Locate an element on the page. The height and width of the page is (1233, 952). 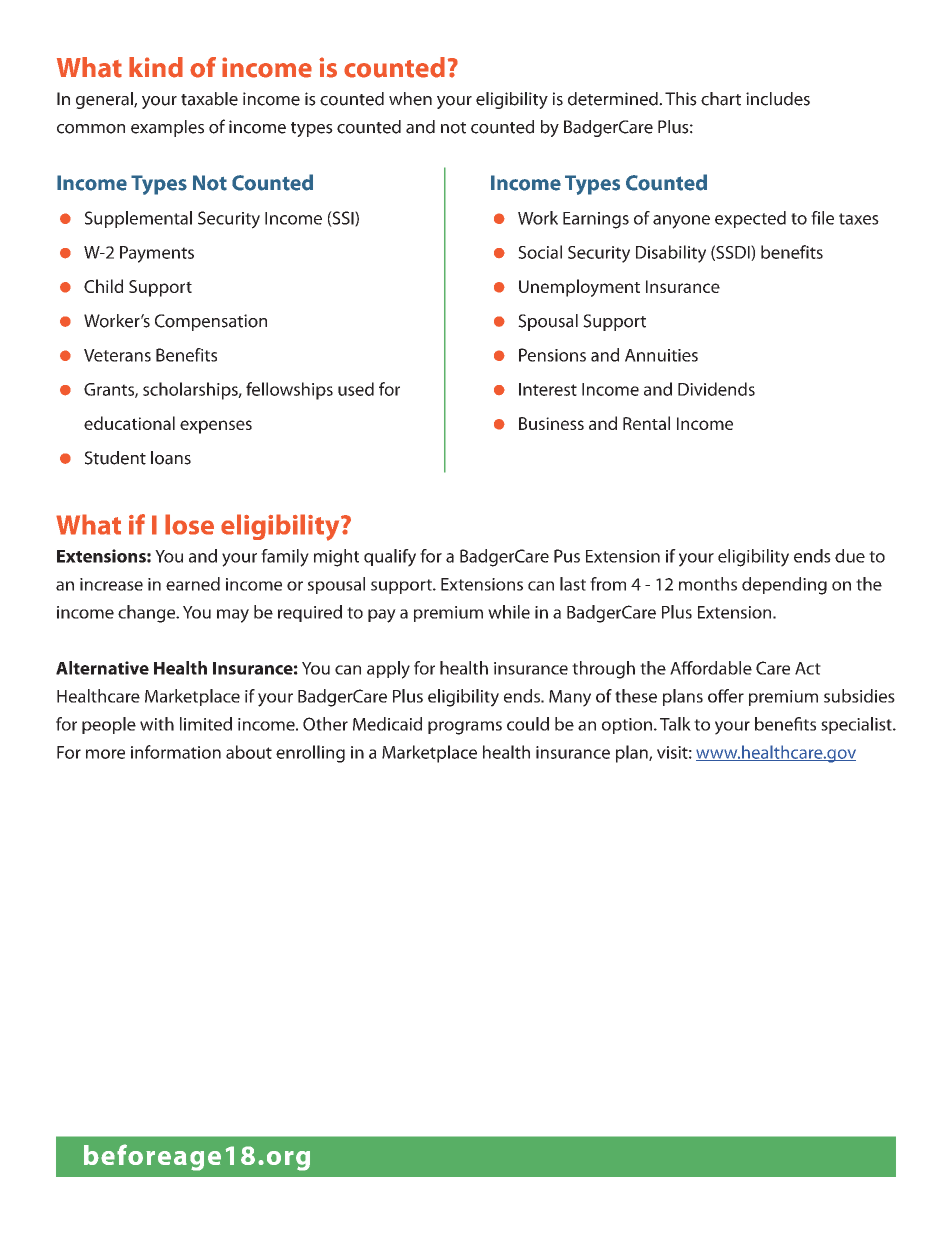
programs is located at coordinates (465, 728).
